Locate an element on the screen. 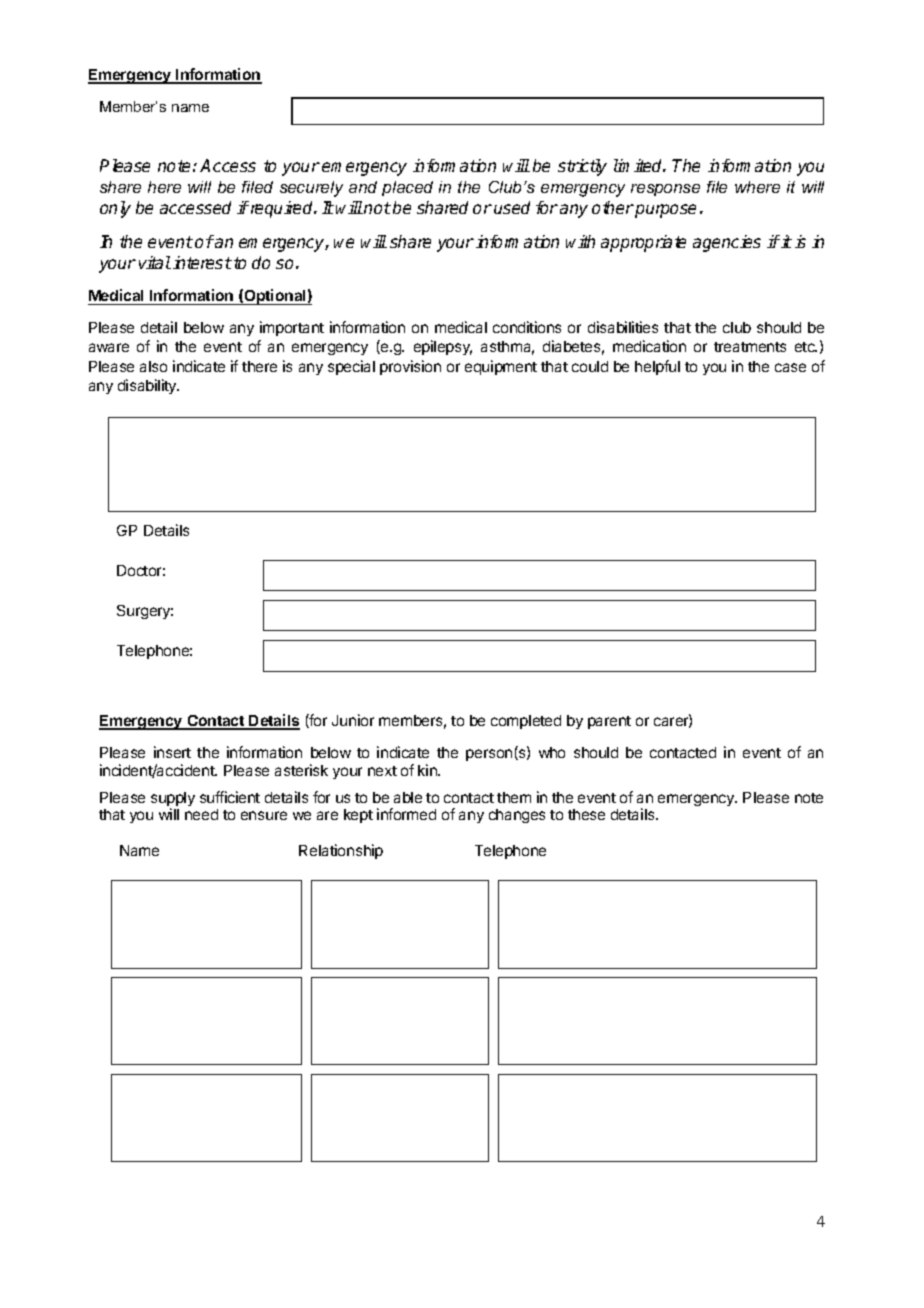  disability is located at coordinates (148, 386).
